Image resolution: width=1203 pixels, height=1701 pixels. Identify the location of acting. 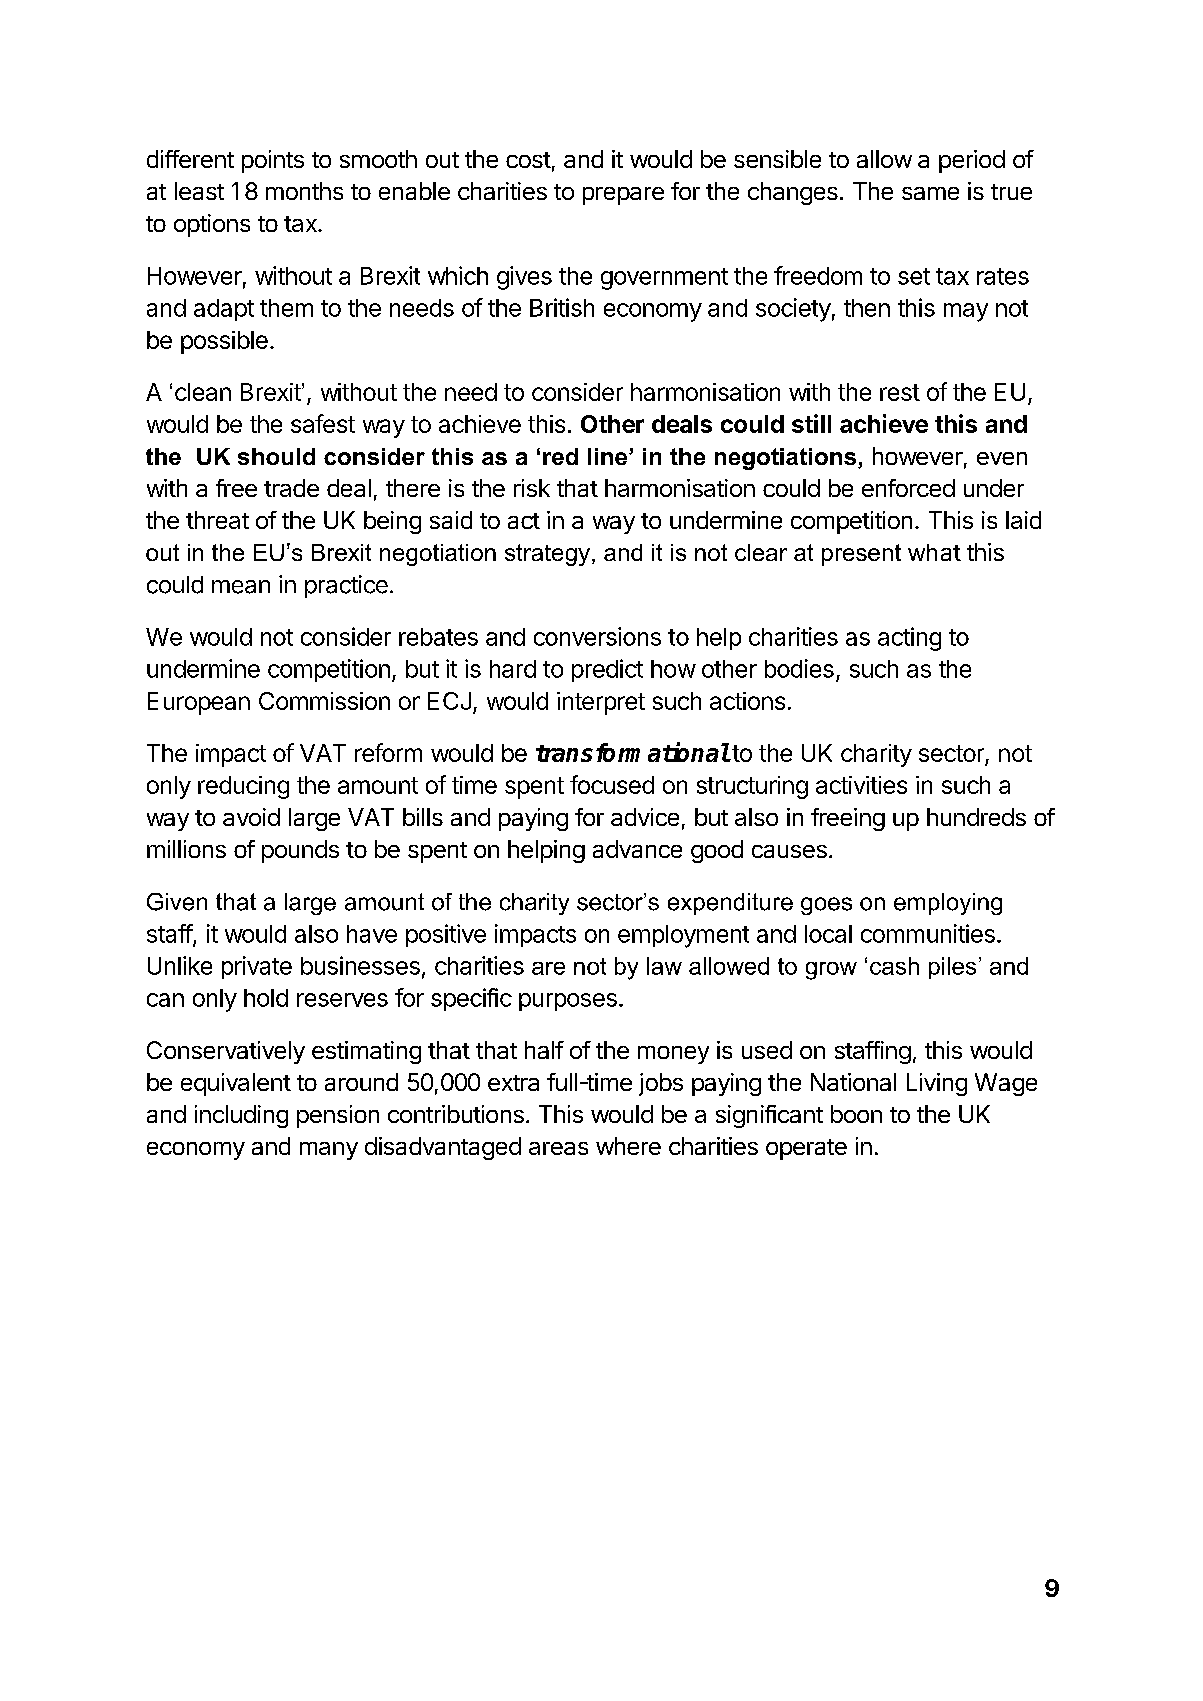
(909, 639).
